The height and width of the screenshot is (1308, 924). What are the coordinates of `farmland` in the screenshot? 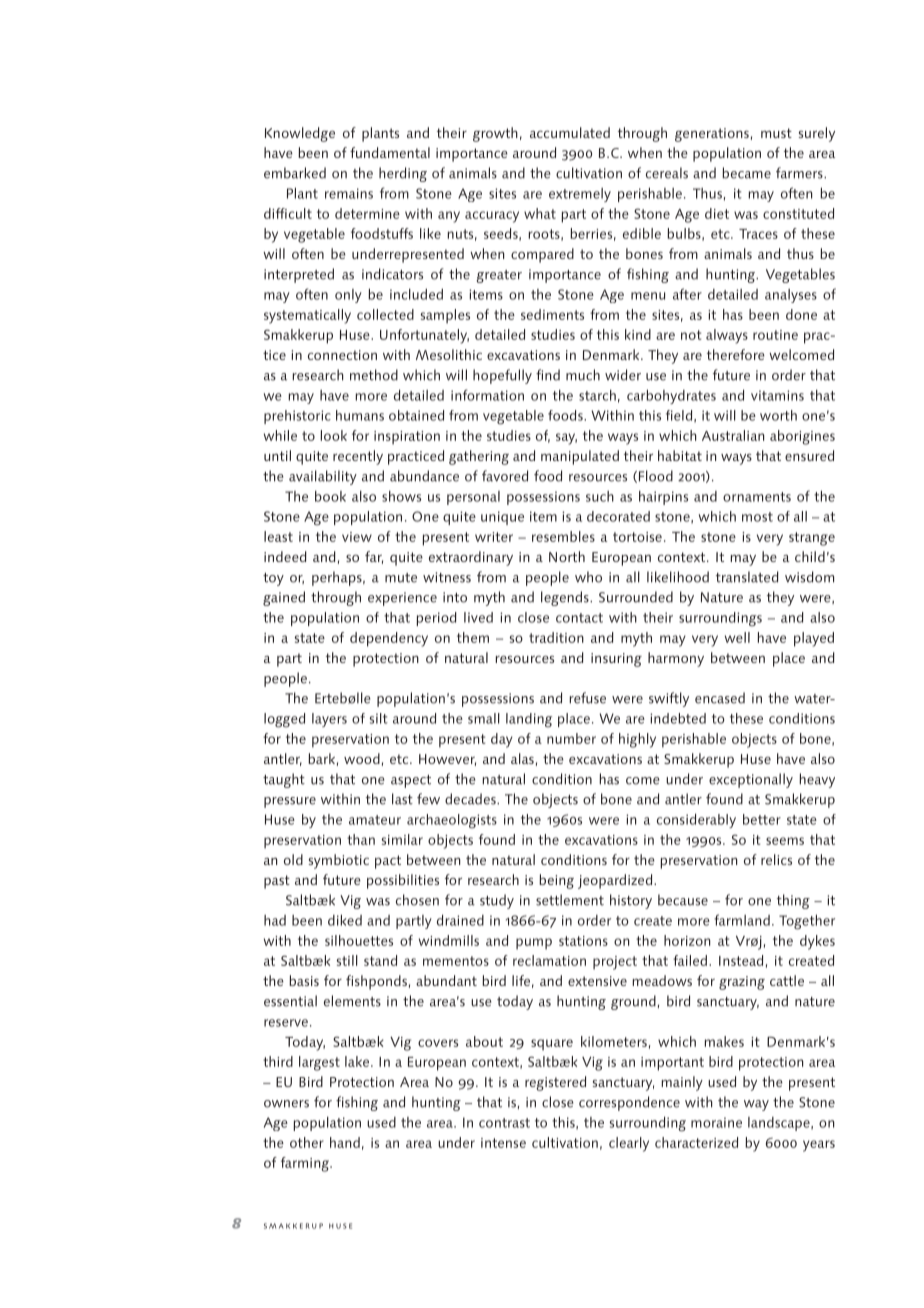 It's located at (742, 920).
